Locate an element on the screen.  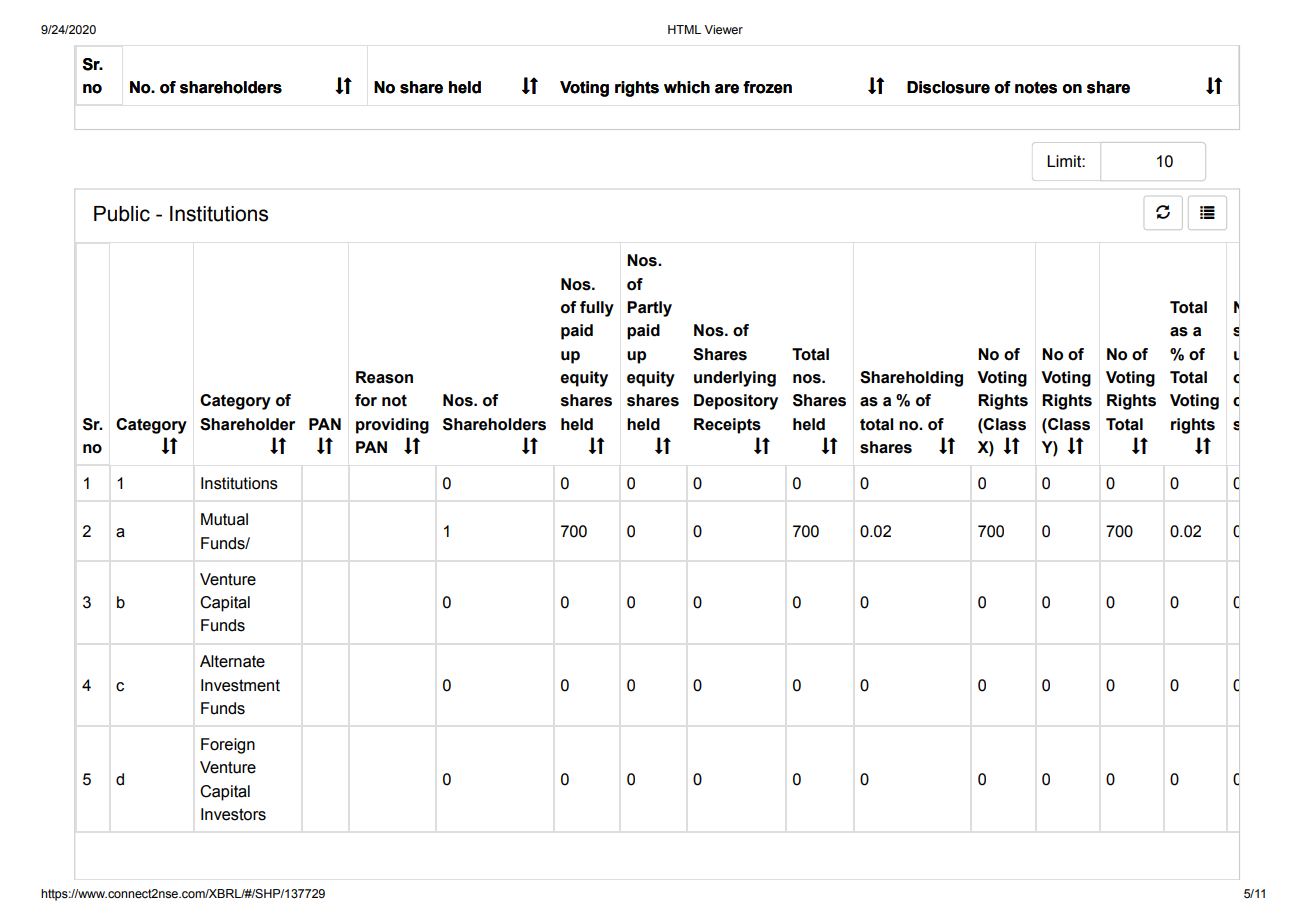
Depository is located at coordinates (736, 402).
